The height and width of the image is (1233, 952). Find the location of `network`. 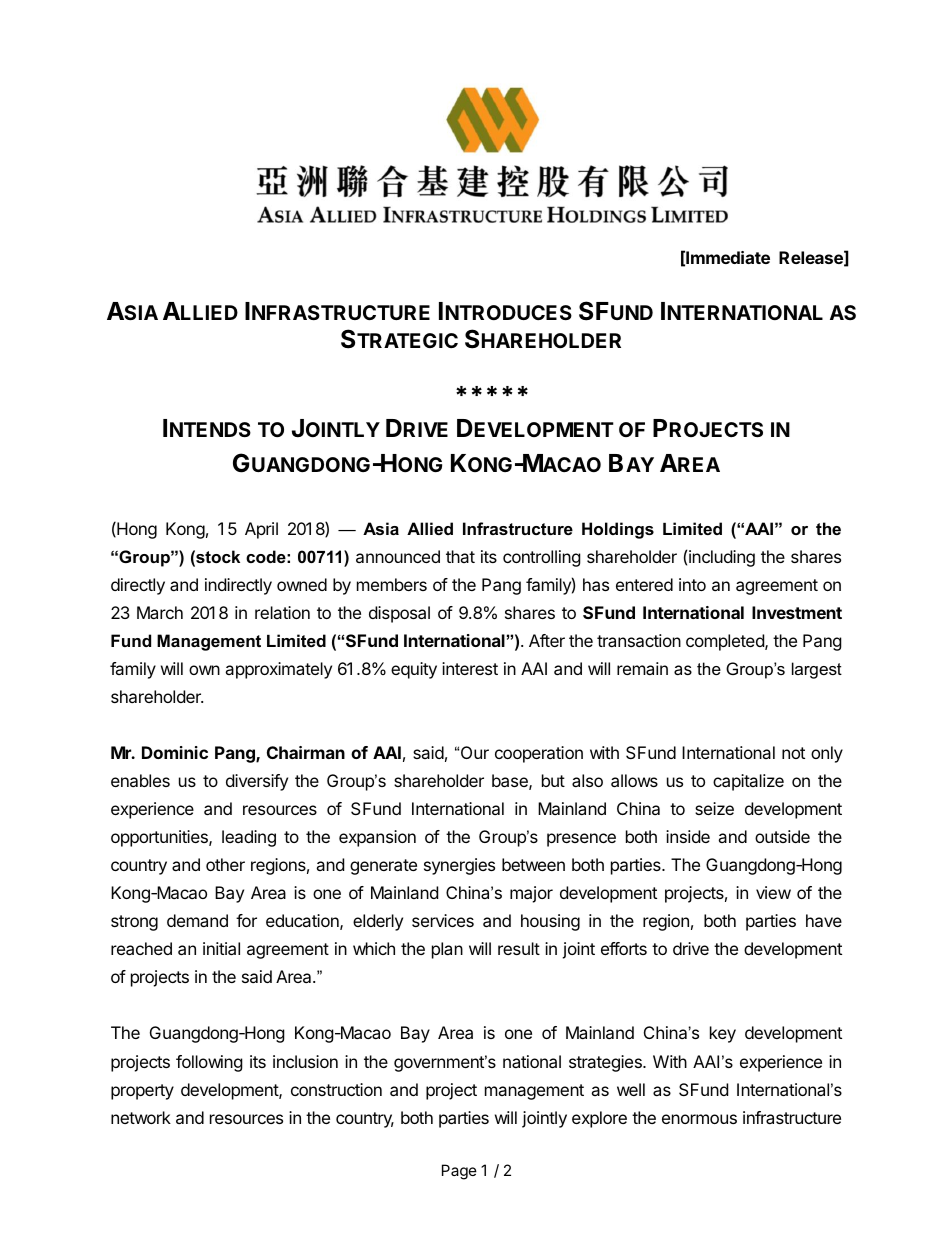

network is located at coordinates (141, 1117).
